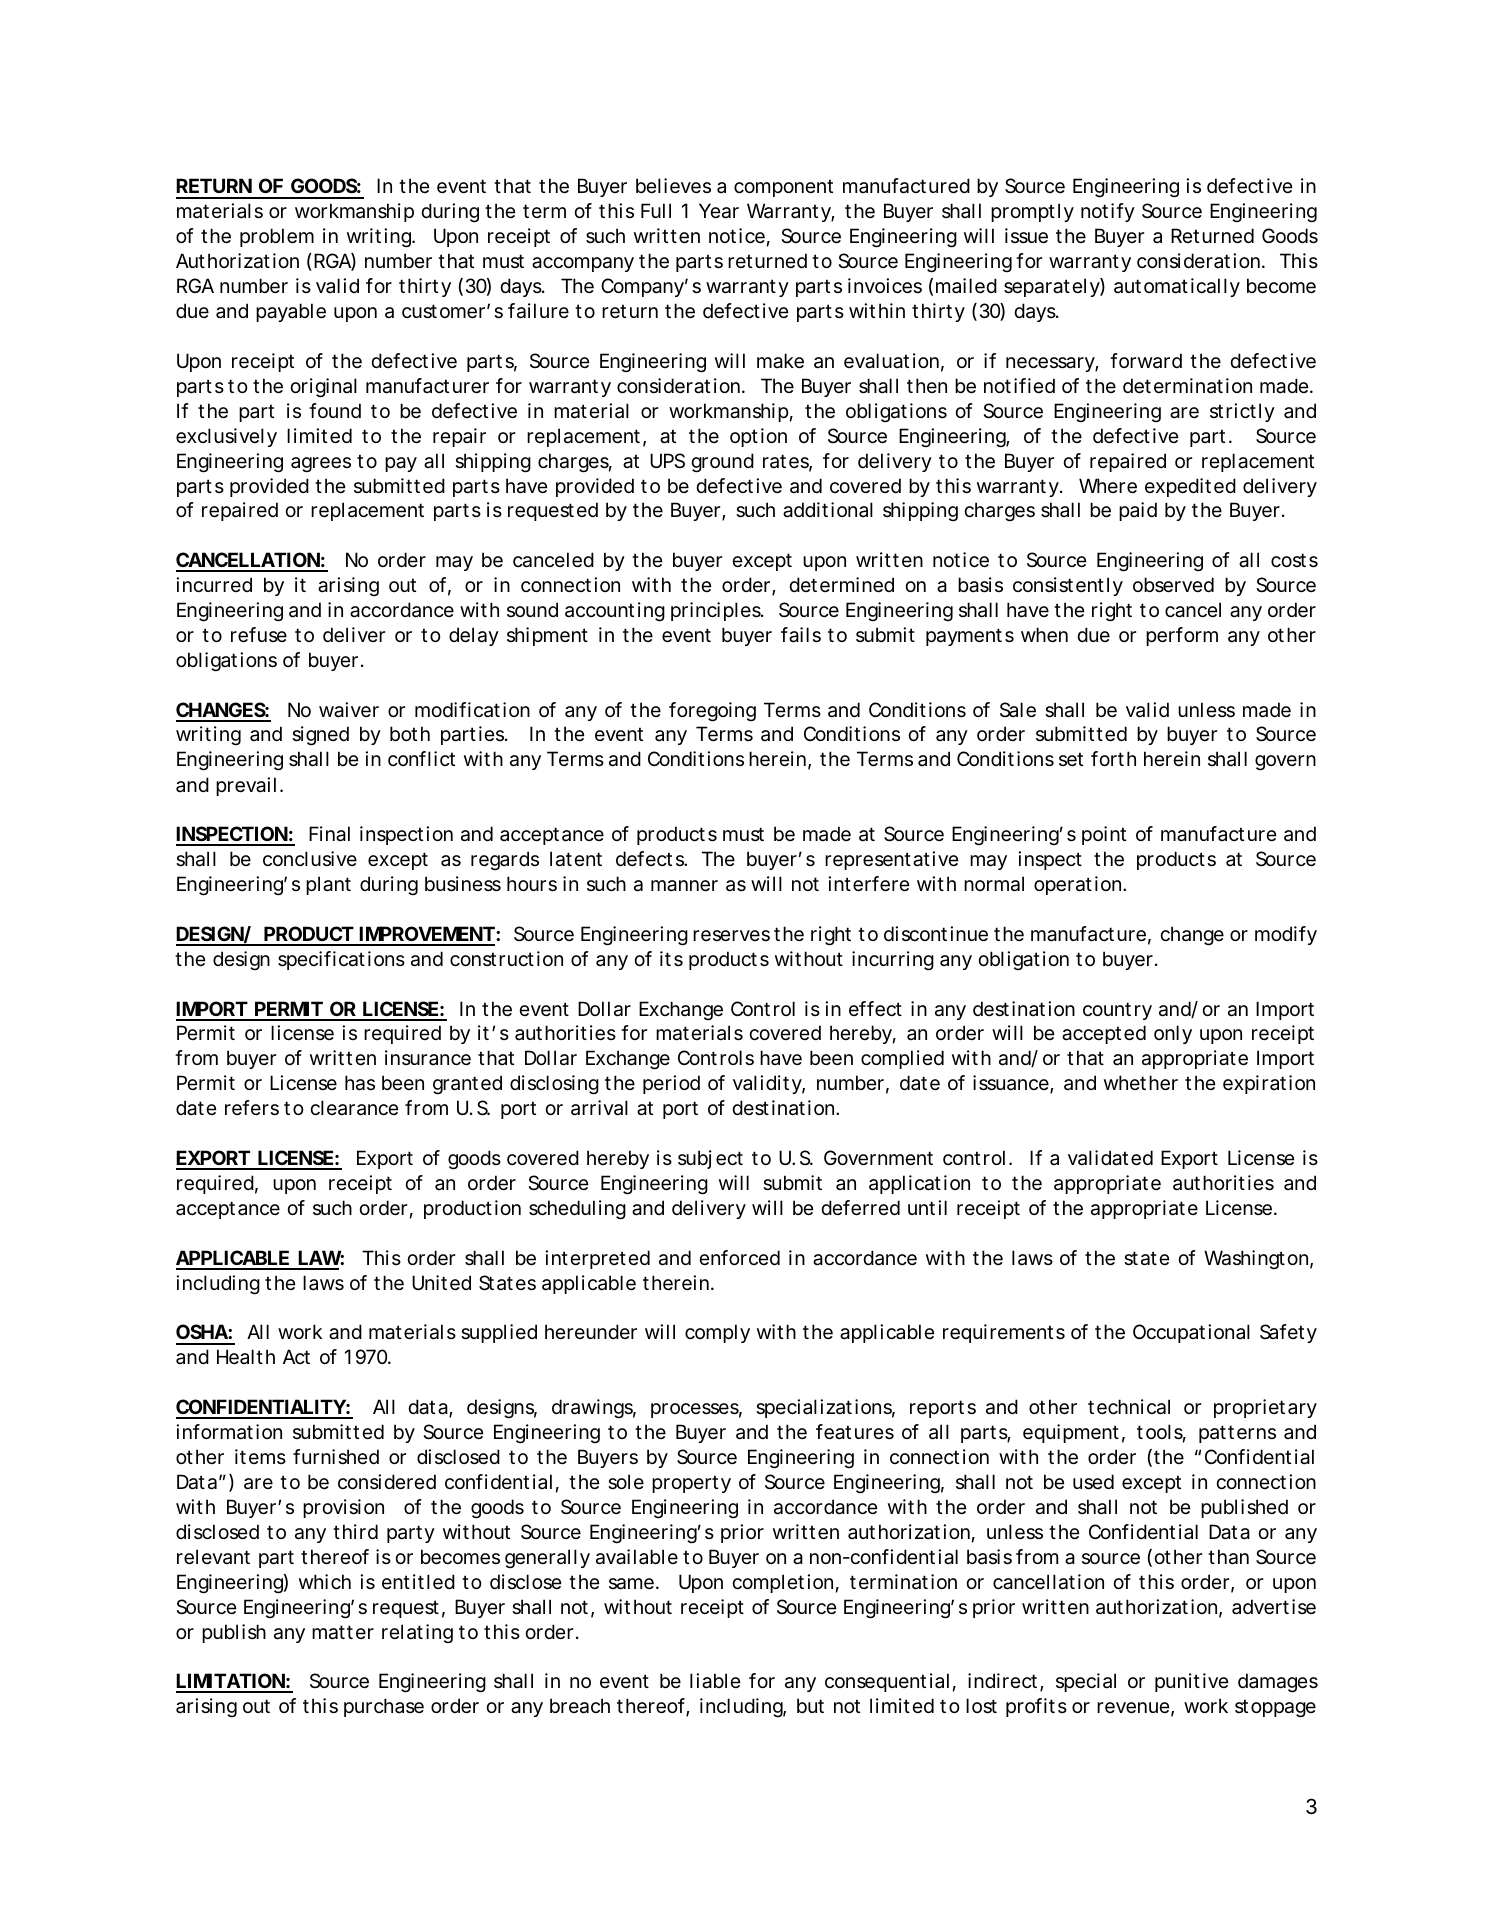  I want to click on refuse, so click(259, 635).
